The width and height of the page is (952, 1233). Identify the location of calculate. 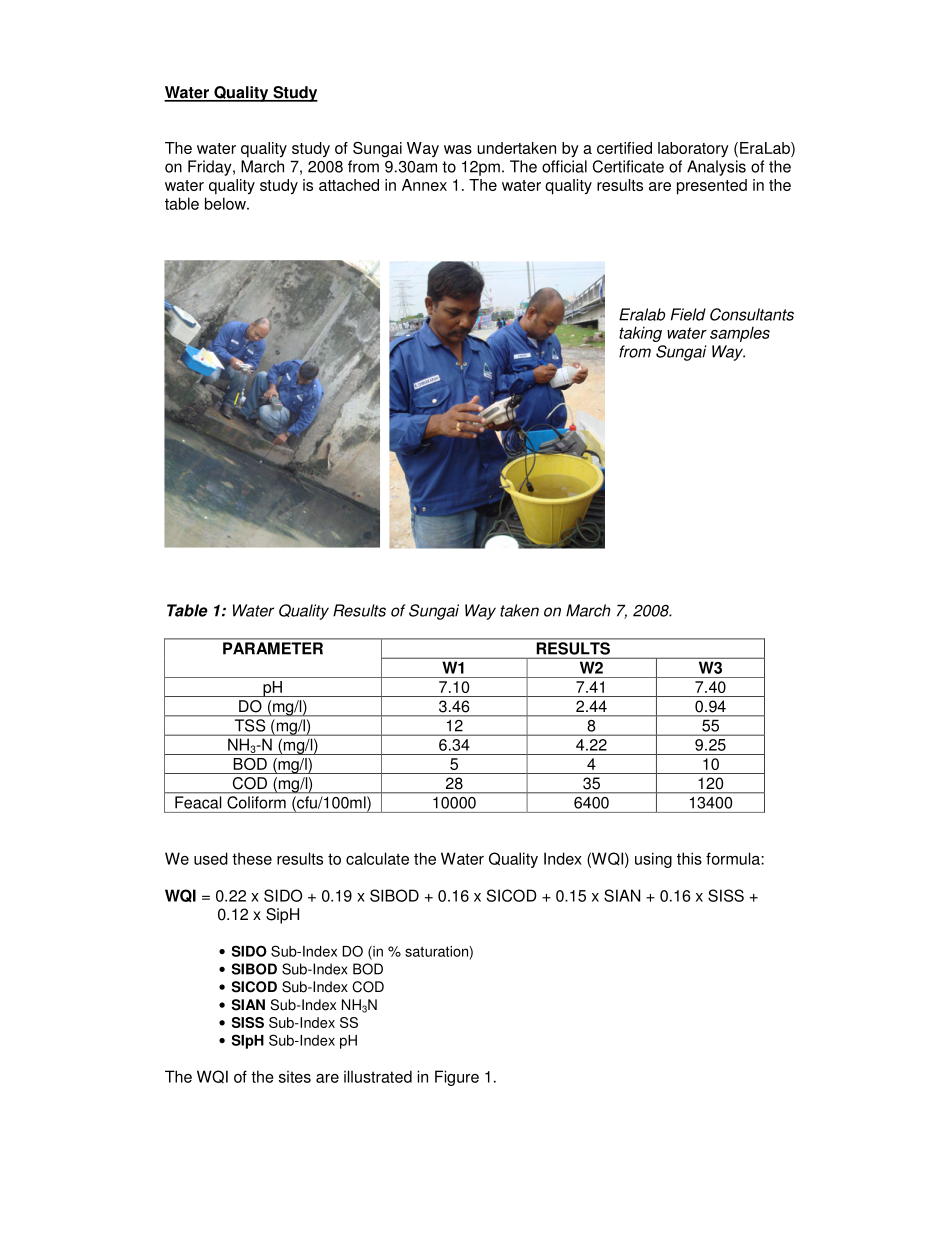
(377, 858).
